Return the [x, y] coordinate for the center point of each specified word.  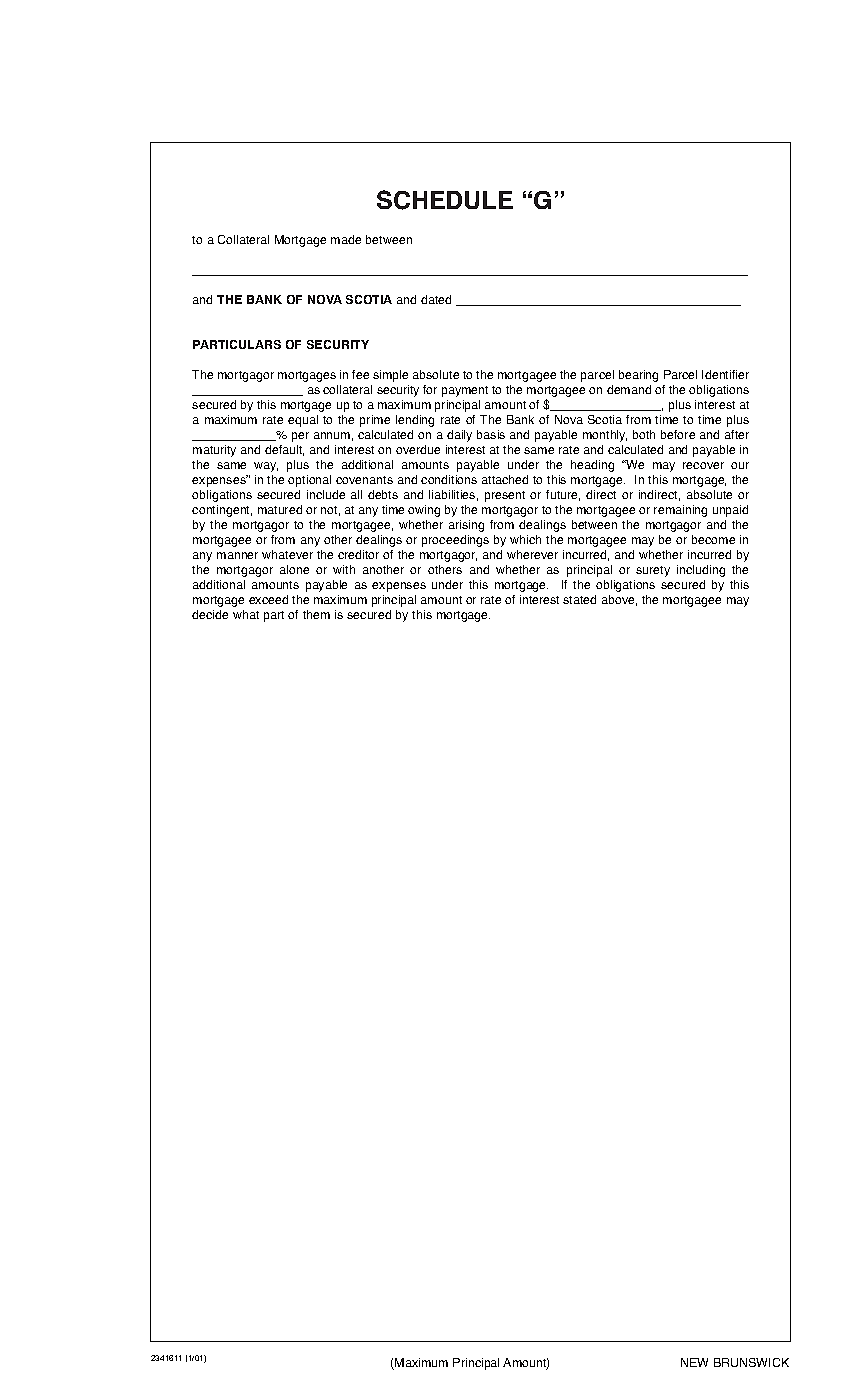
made [346, 239]
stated [579, 599]
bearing [638, 376]
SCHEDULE [445, 200]
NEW [694, 1362]
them [316, 614]
